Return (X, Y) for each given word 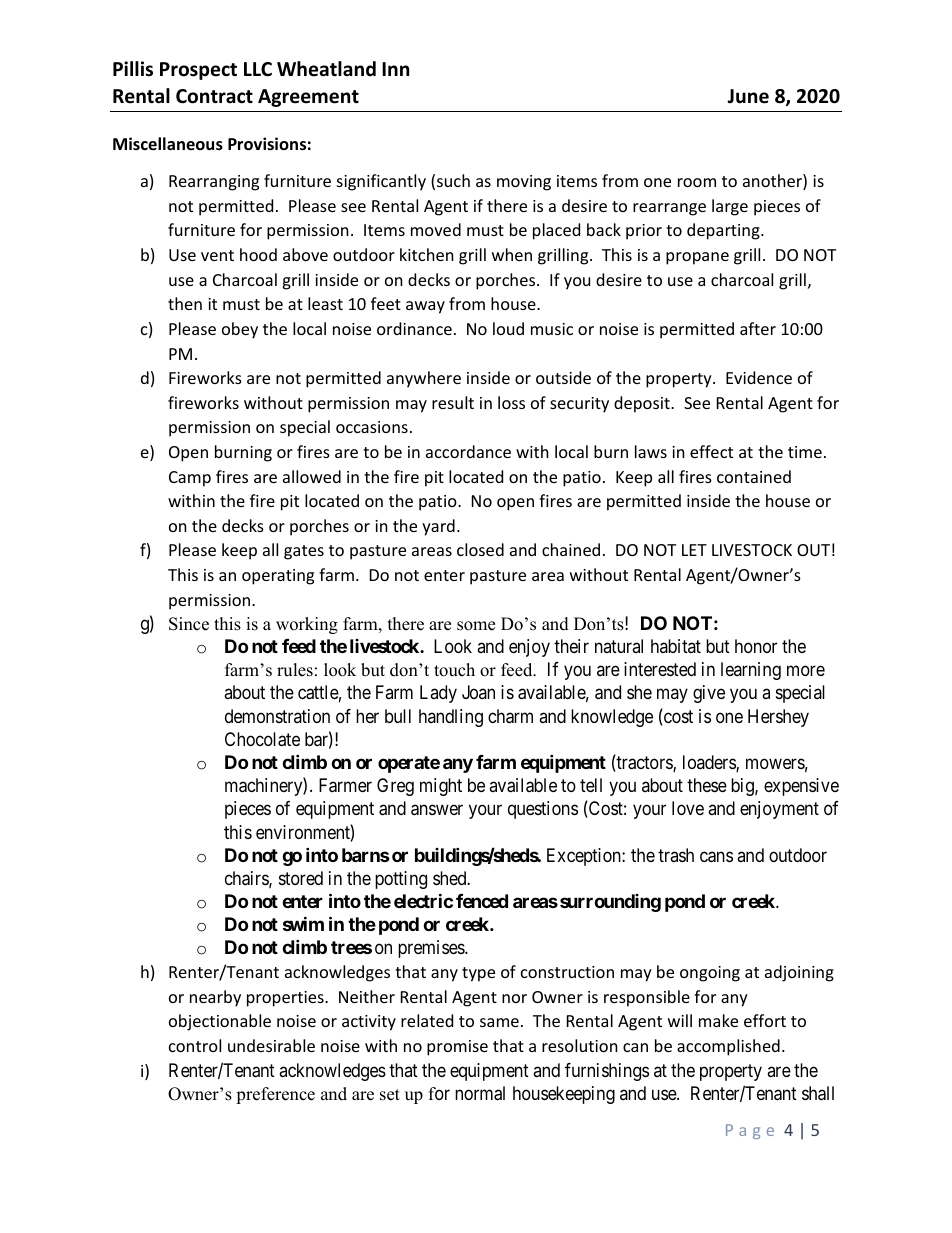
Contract (214, 96)
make (718, 1020)
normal (480, 1093)
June (748, 96)
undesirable (271, 1045)
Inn (395, 69)
